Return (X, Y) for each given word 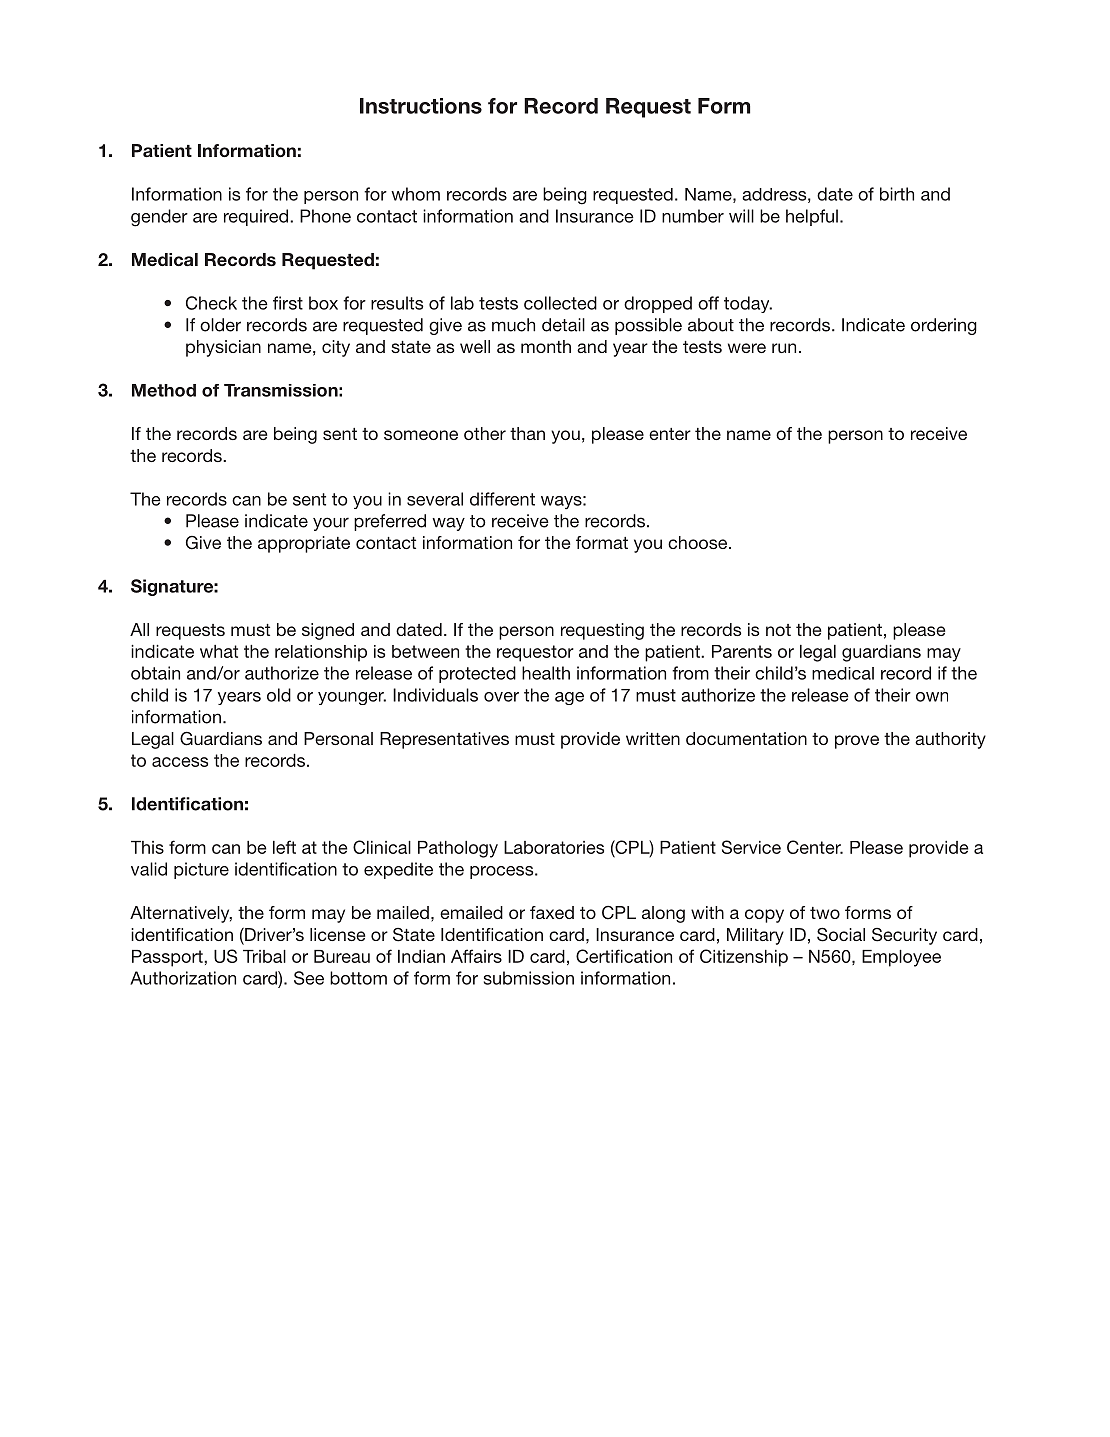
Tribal (264, 956)
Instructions (421, 106)
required (256, 217)
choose (699, 542)
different (502, 499)
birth (897, 194)
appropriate (304, 544)
